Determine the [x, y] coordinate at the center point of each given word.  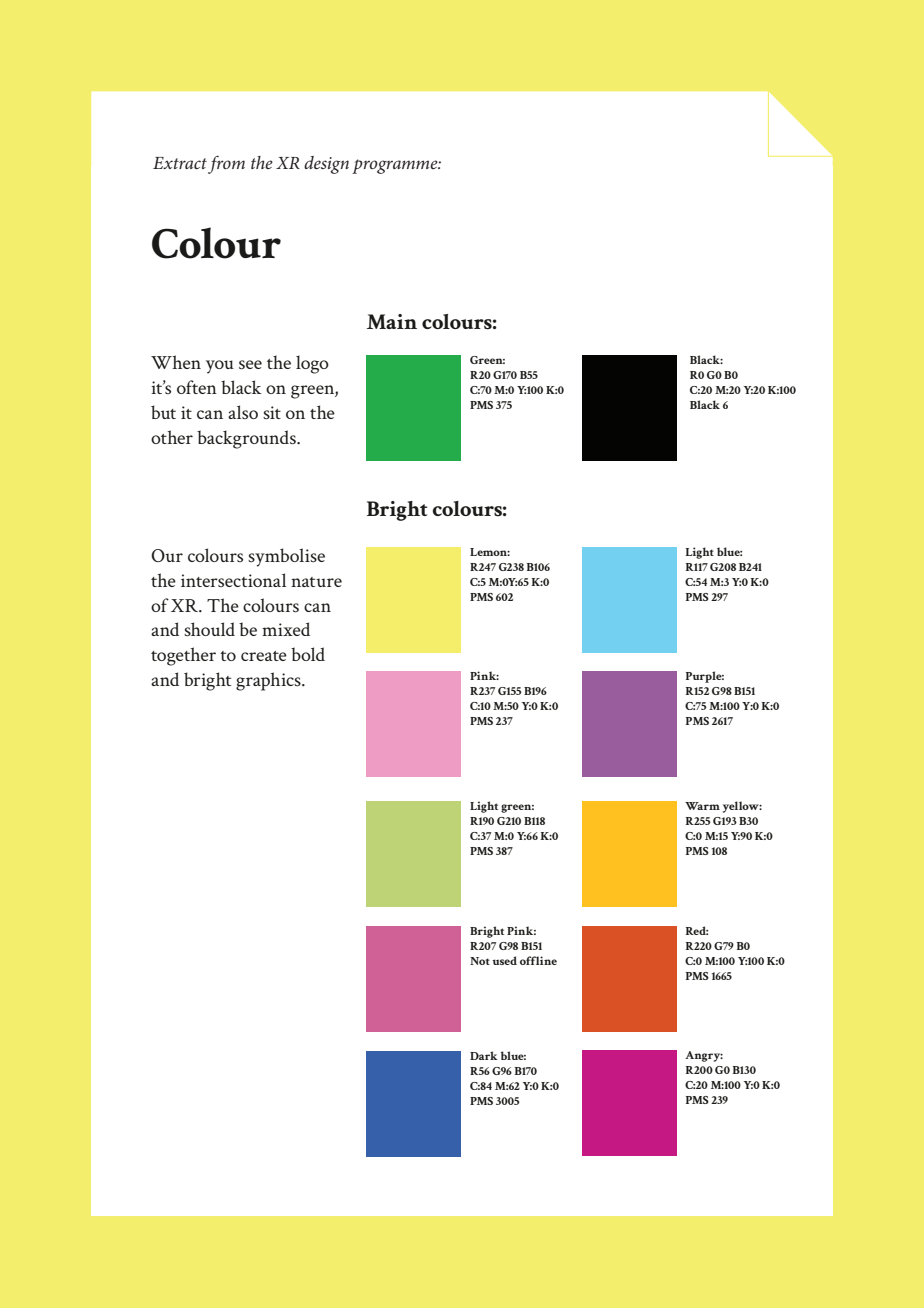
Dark [484, 1055]
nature [316, 582]
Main [392, 321]
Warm [702, 806]
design [326, 165]
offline [538, 960]
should [209, 629]
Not [480, 961]
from [226, 164]
